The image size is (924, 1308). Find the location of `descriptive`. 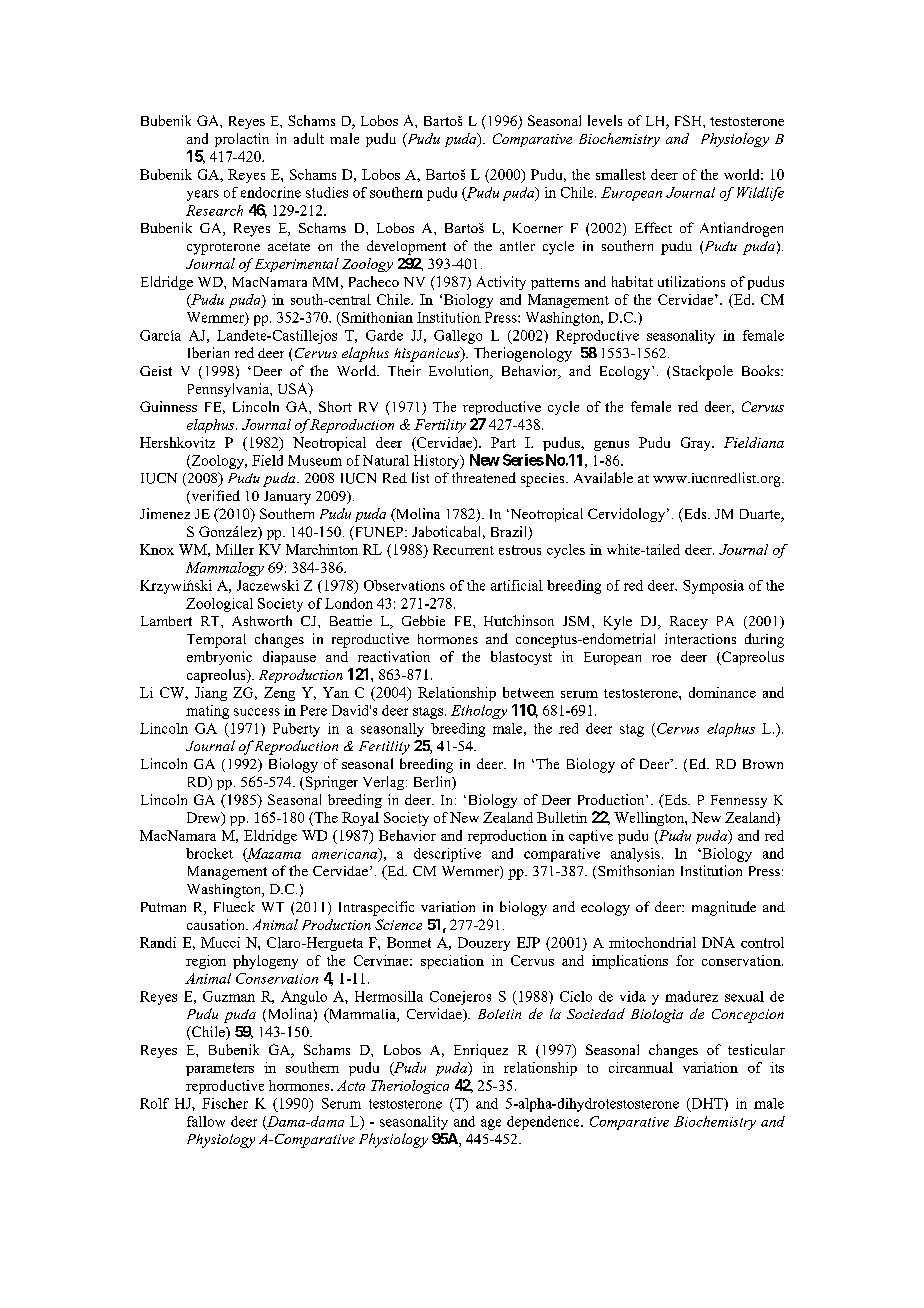

descriptive is located at coordinates (447, 855).
